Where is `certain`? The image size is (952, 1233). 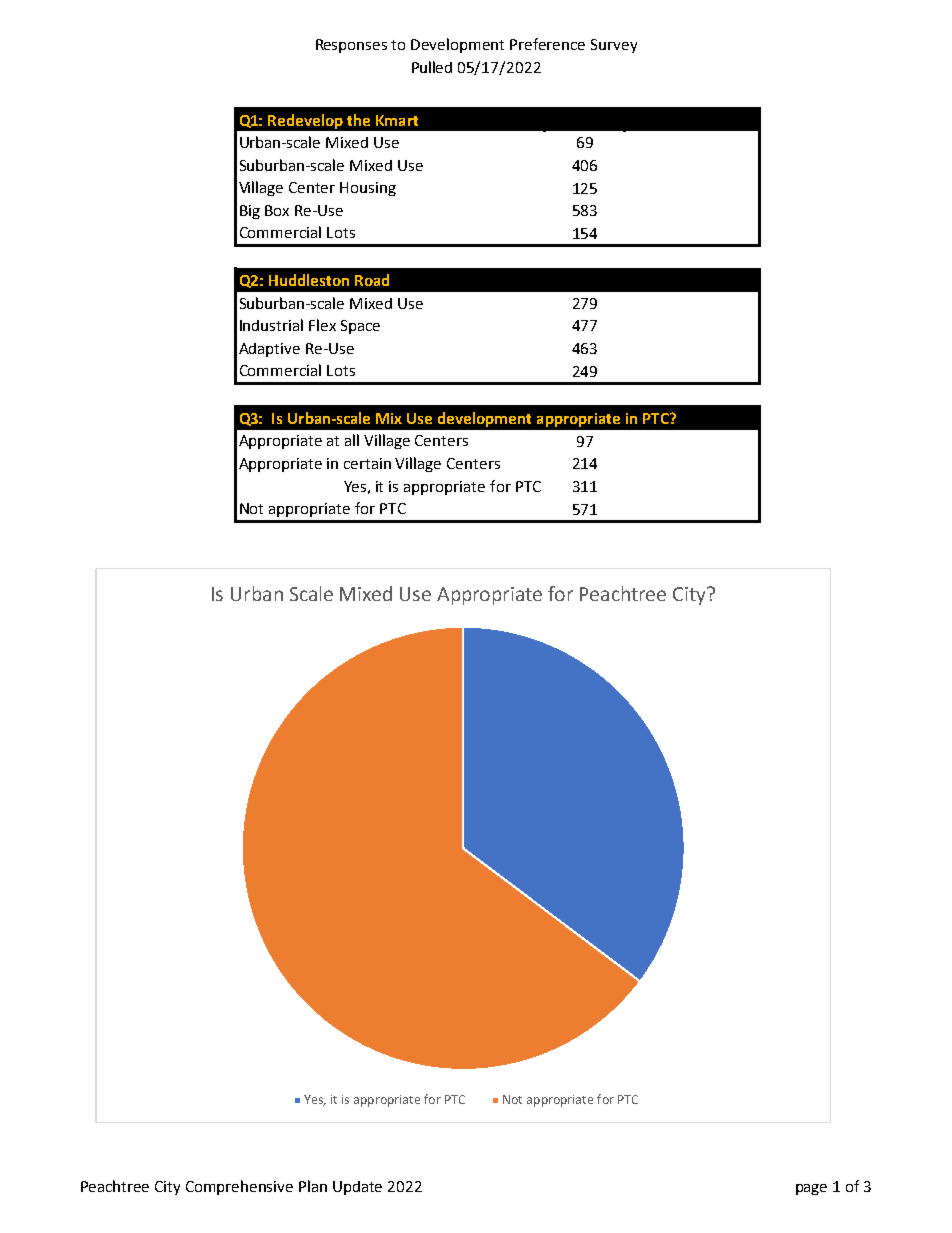
certain is located at coordinates (367, 463).
